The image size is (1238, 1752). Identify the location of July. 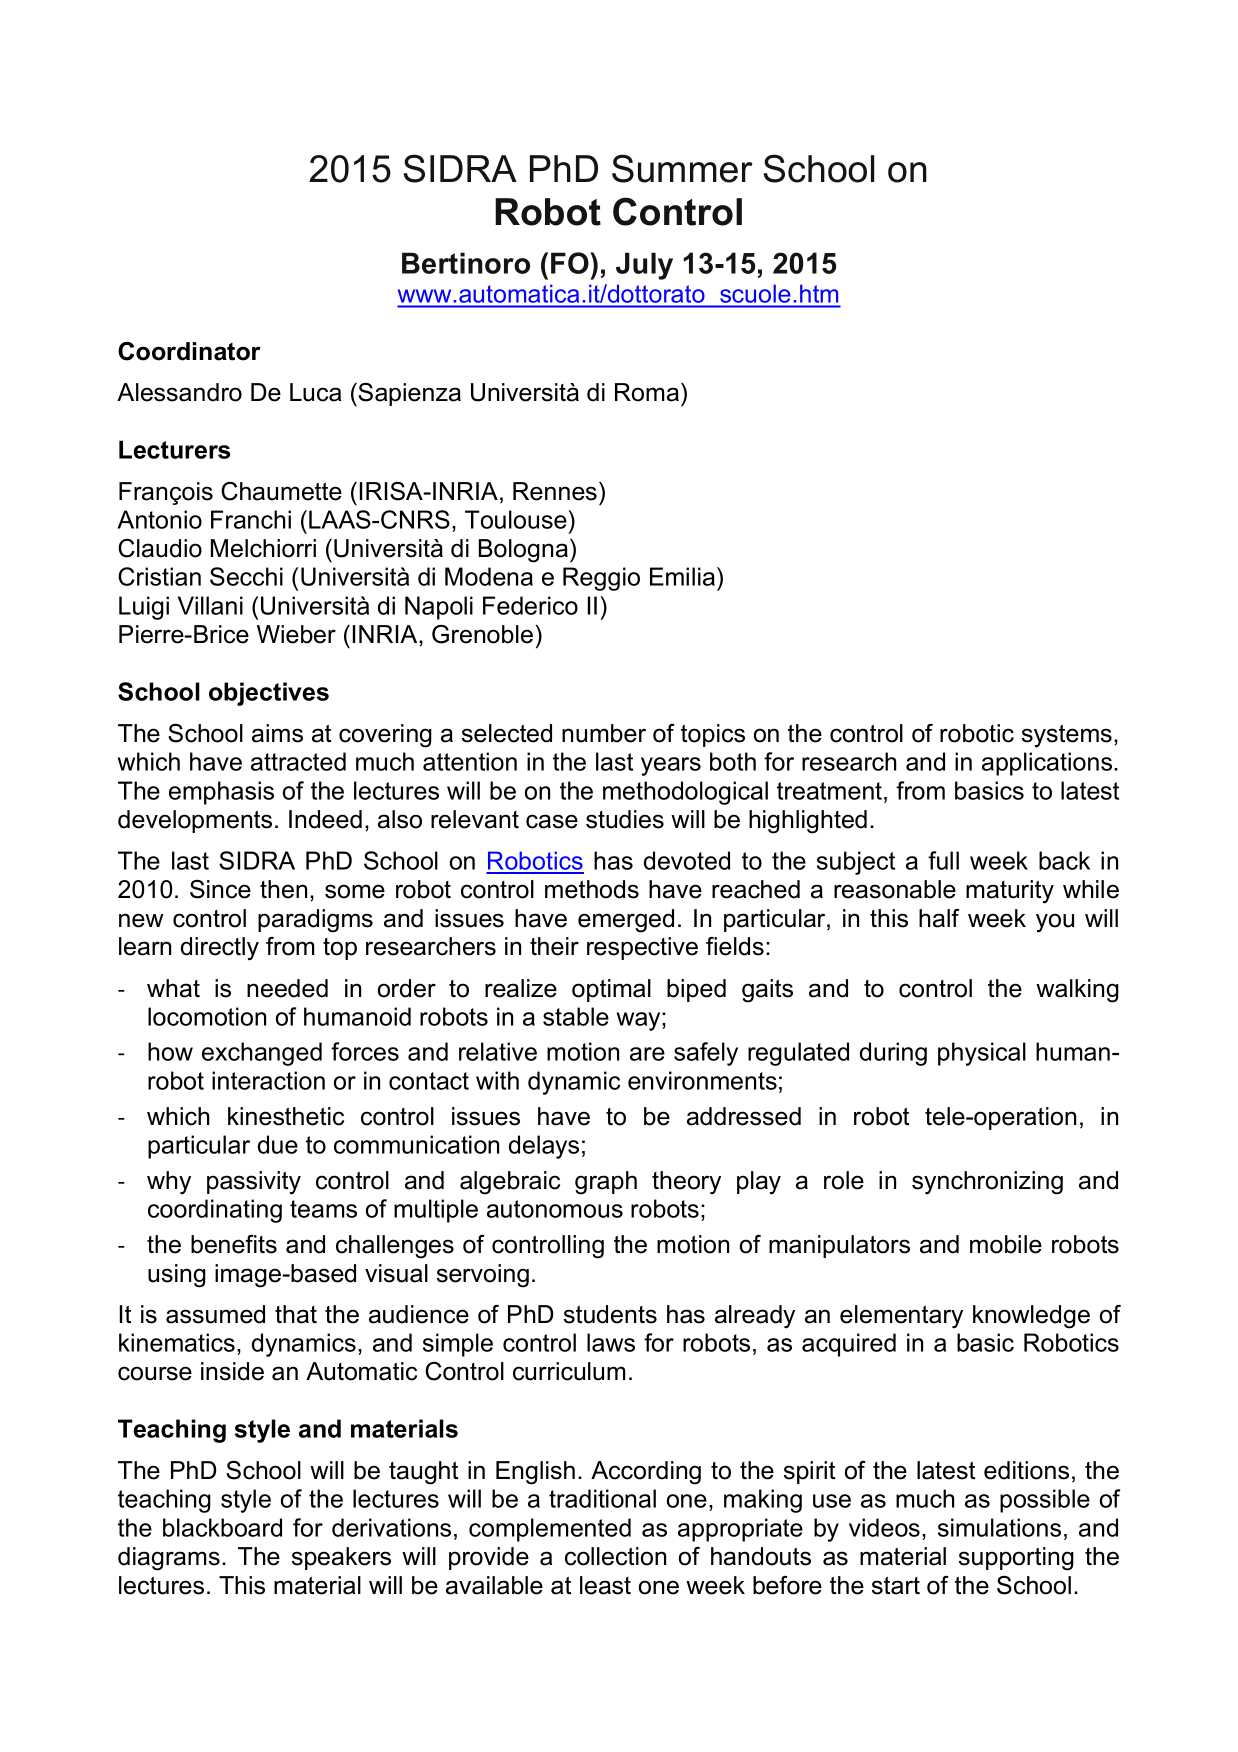
(644, 266).
